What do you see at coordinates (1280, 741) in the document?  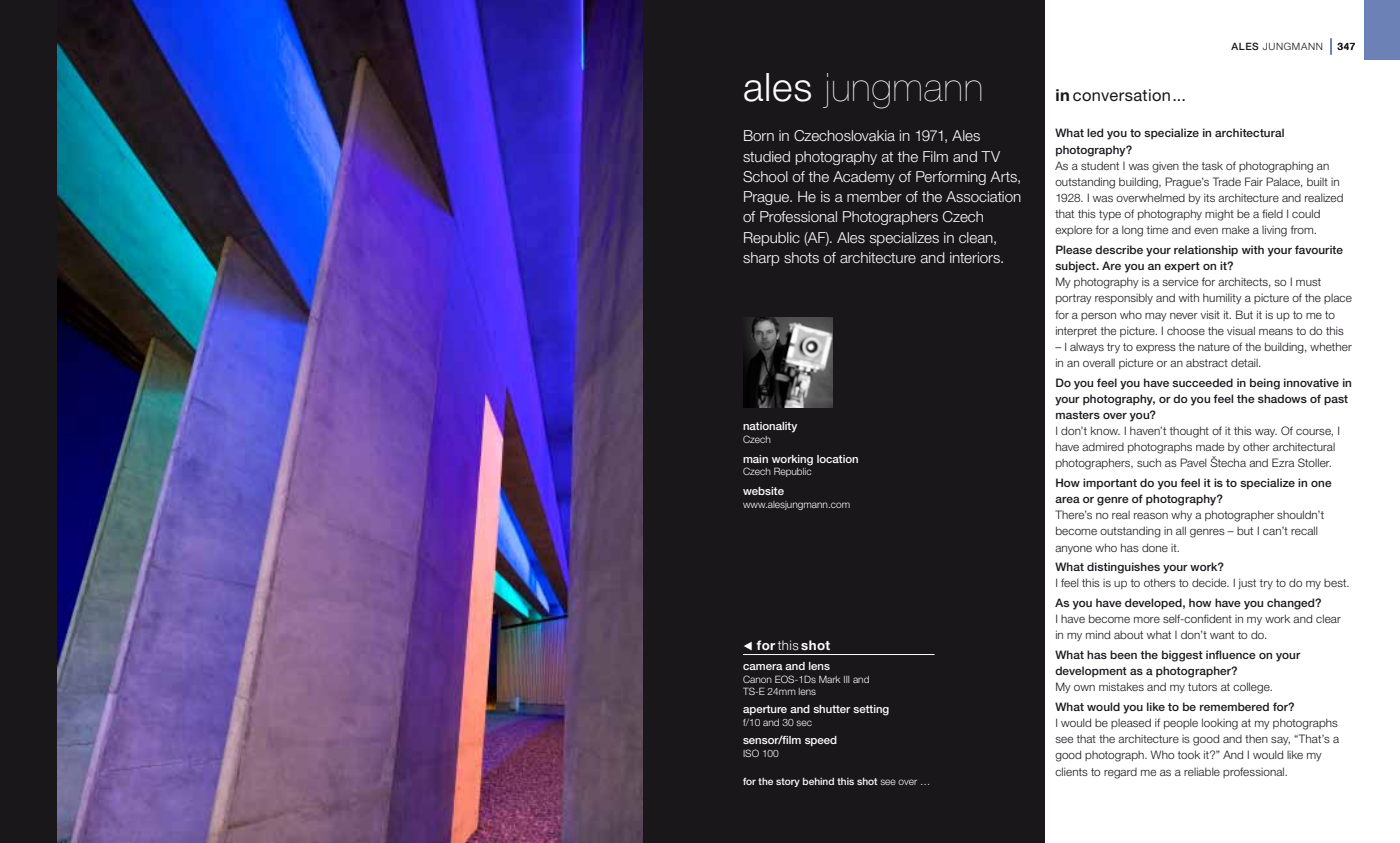 I see `say` at bounding box center [1280, 741].
